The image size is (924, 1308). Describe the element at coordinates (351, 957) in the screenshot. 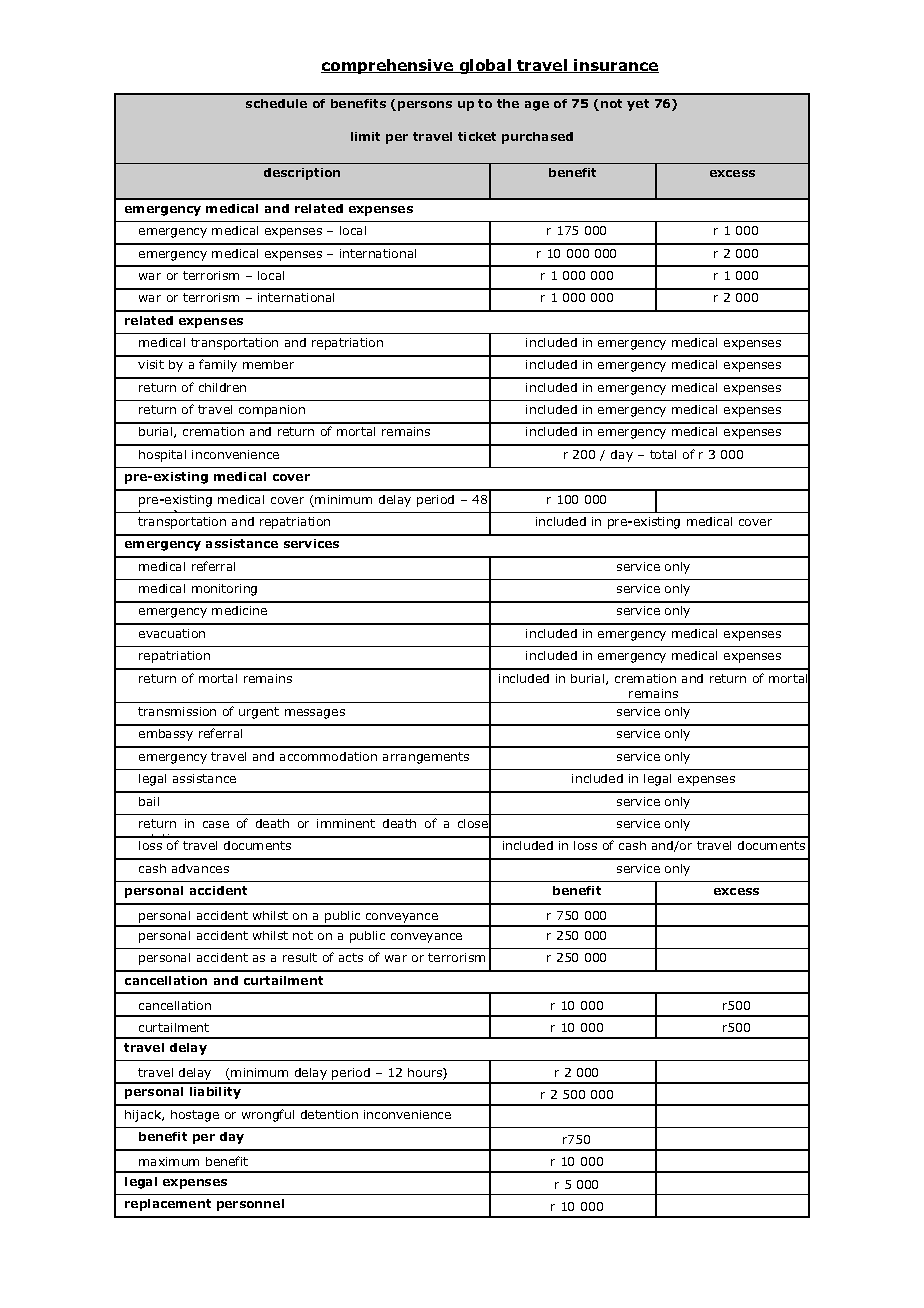

I see `acts` at that location.
